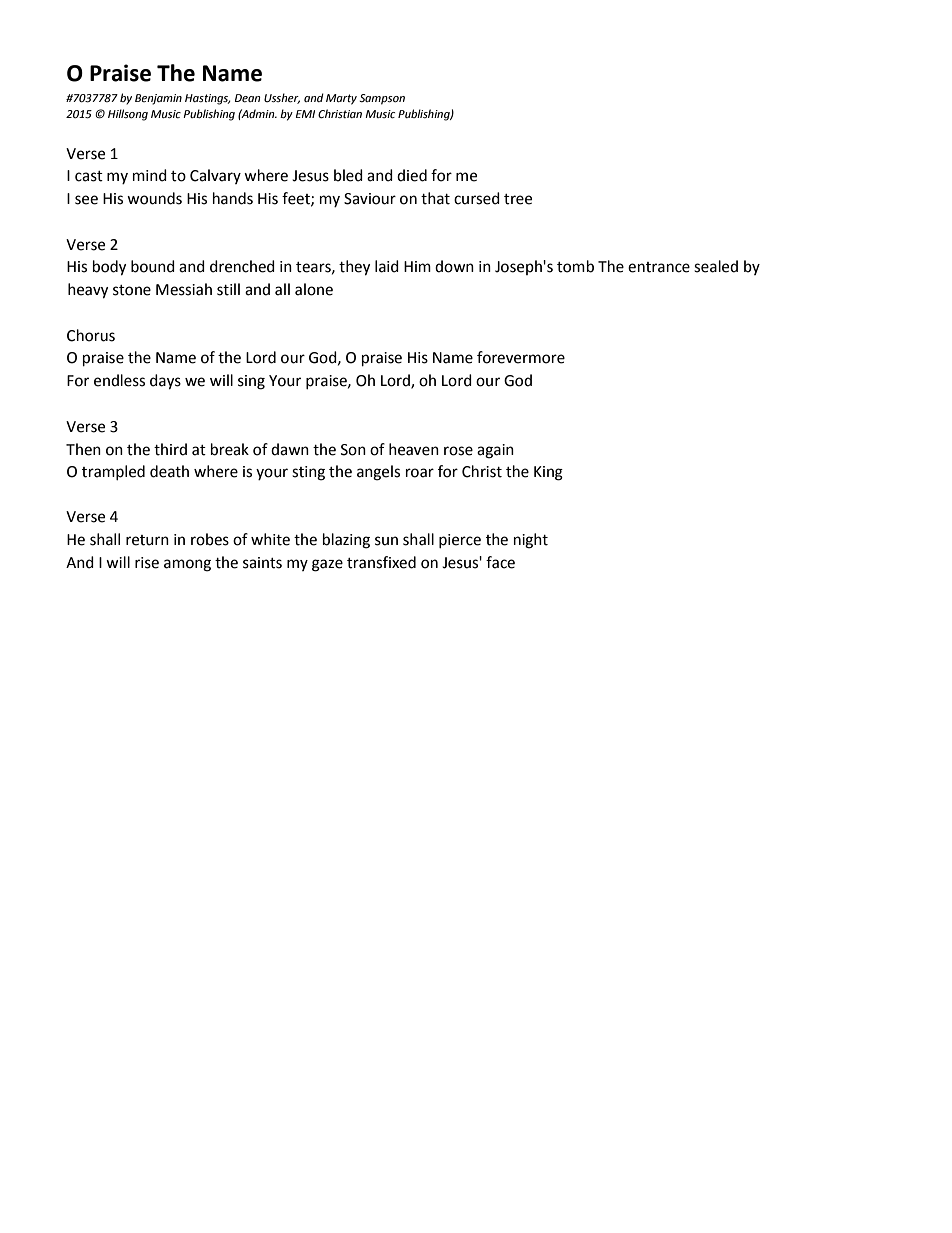  Describe the element at coordinates (154, 198) in the screenshot. I see `wounds` at that location.
